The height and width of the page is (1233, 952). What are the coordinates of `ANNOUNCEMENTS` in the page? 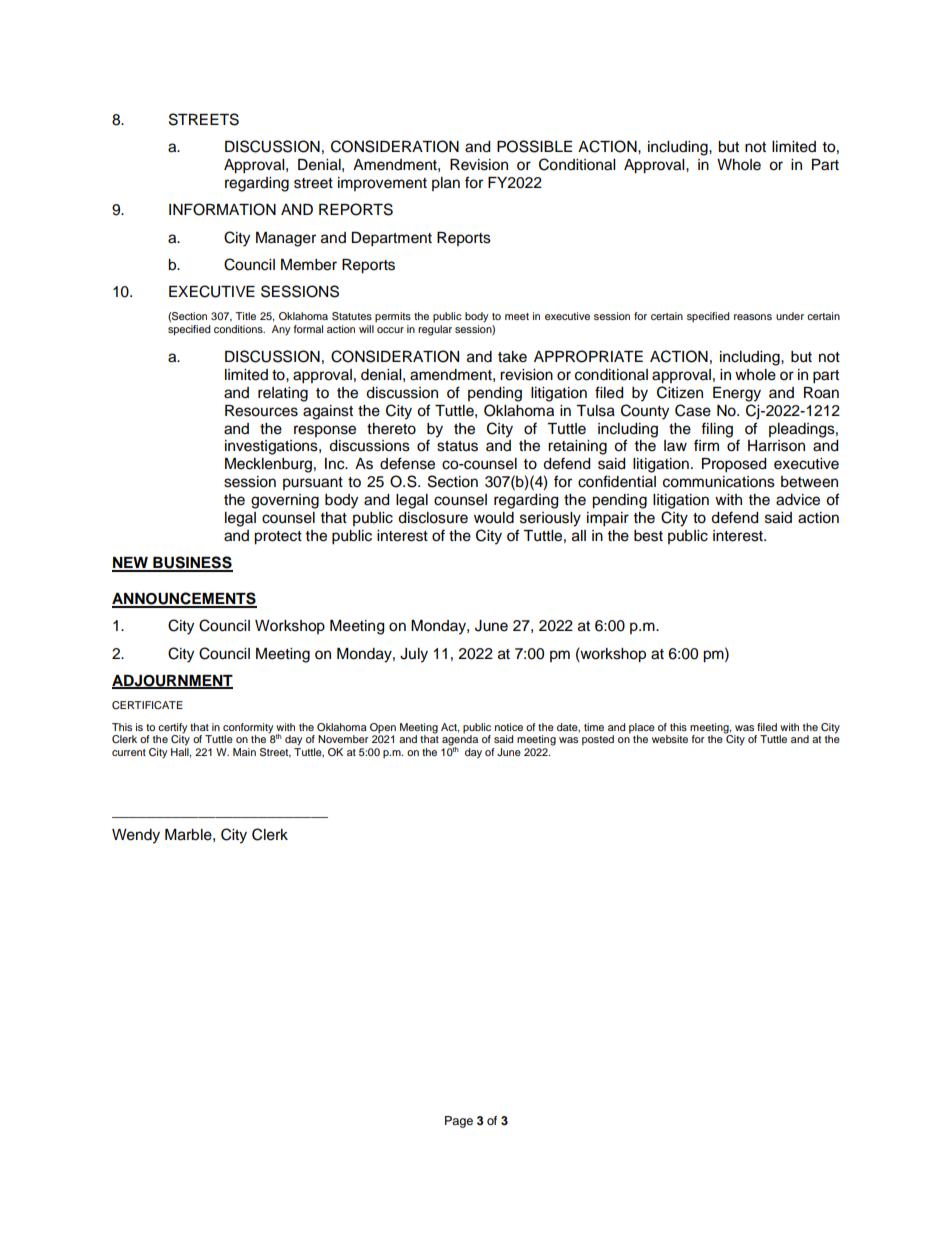 It's located at (184, 599).
